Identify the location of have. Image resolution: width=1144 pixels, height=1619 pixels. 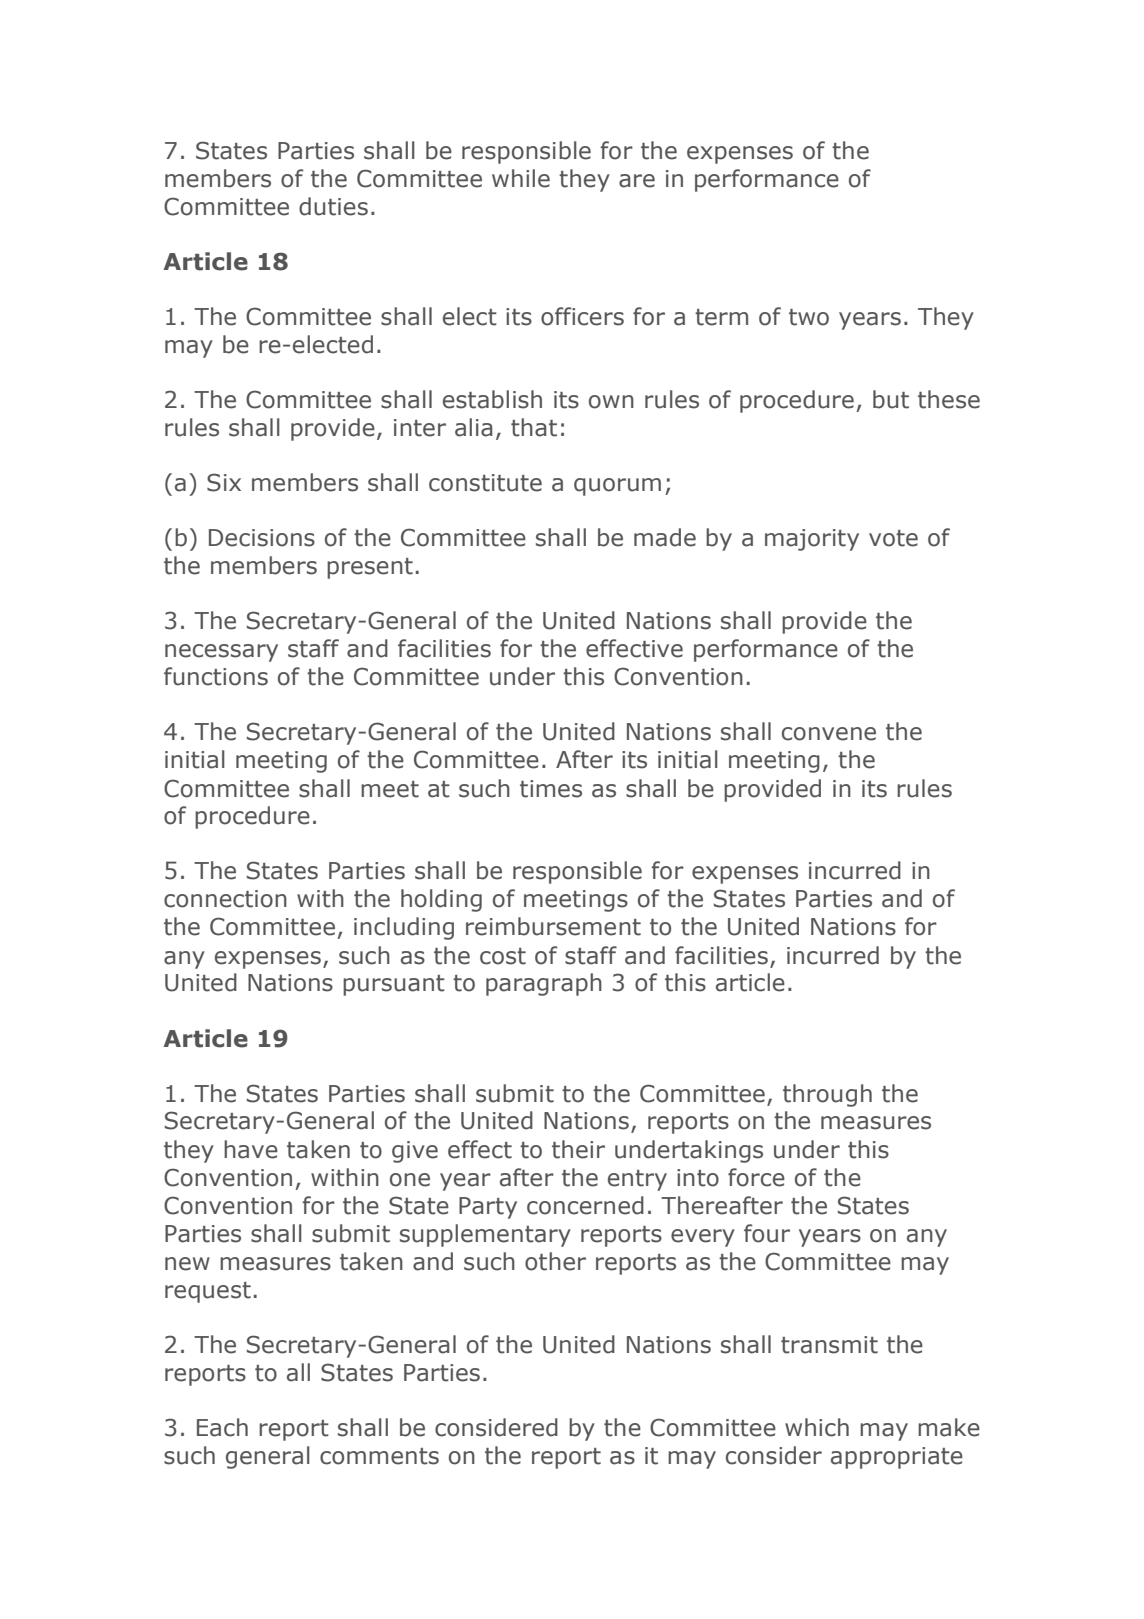
(251, 1149).
